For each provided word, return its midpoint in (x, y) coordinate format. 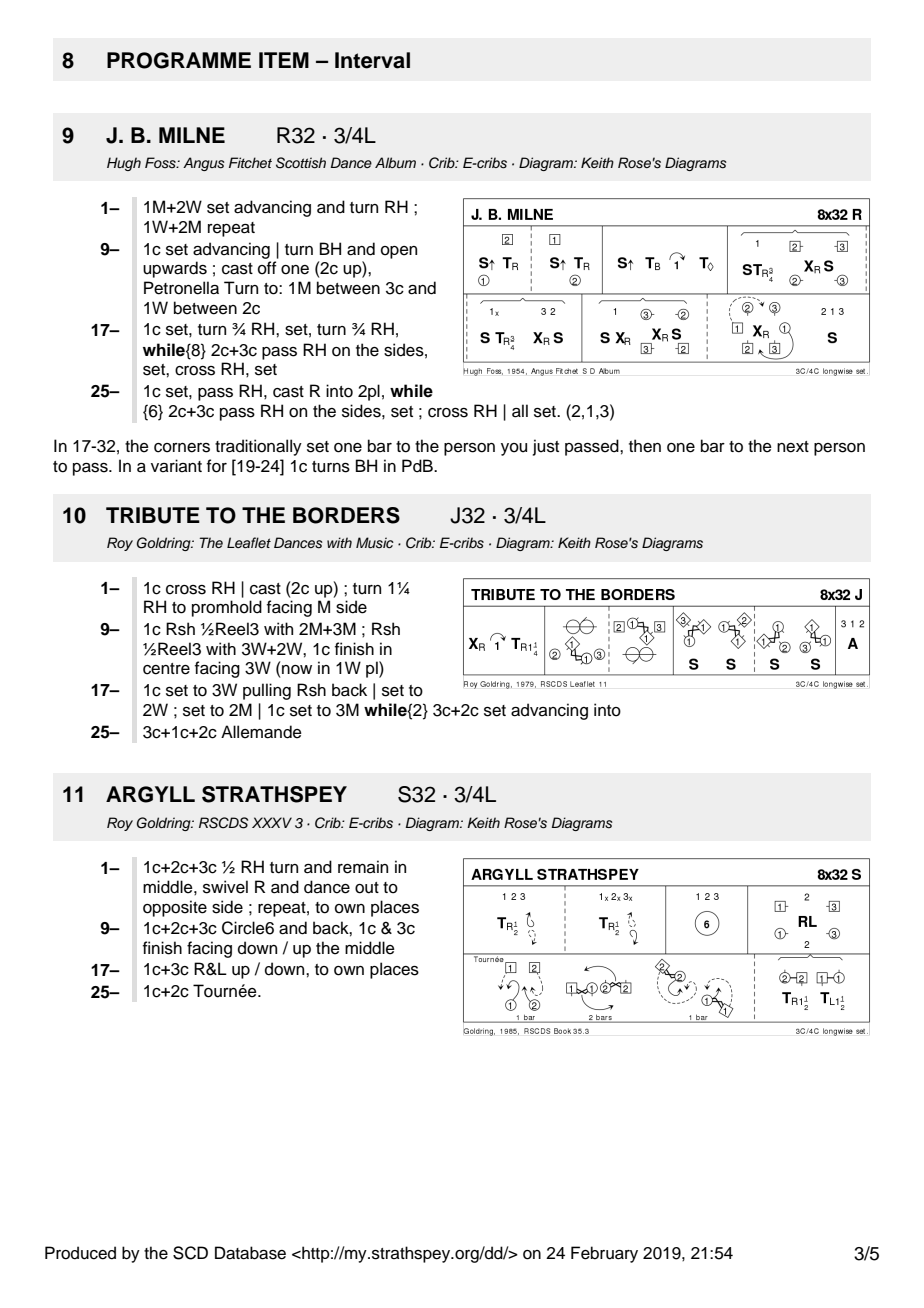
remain (363, 867)
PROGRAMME (179, 60)
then (645, 446)
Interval (372, 60)
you (514, 449)
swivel (225, 887)
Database (250, 1253)
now (297, 670)
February (604, 1254)
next (793, 447)
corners (182, 448)
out (367, 888)
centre (166, 669)
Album (395, 162)
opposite (175, 908)
